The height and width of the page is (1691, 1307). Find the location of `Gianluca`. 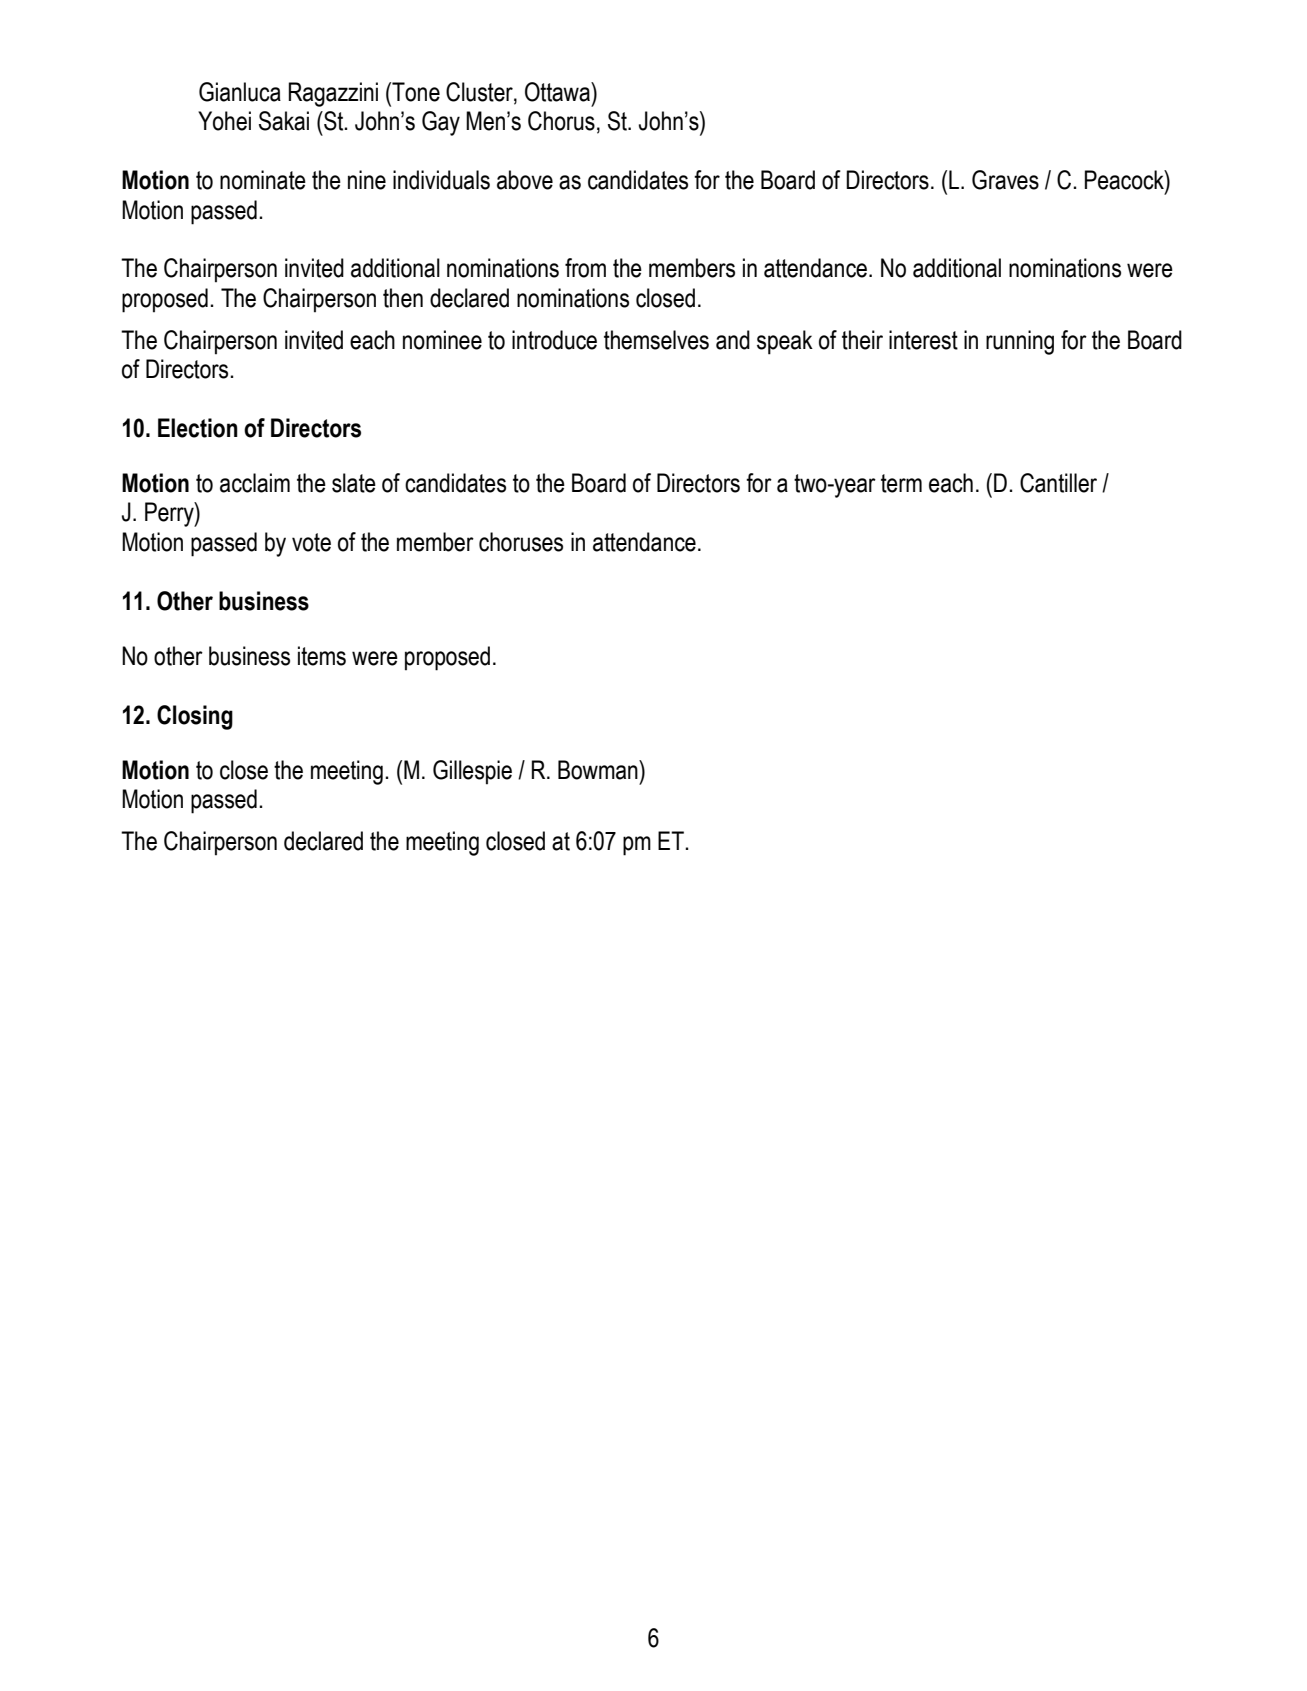

Gianluca is located at coordinates (240, 92).
